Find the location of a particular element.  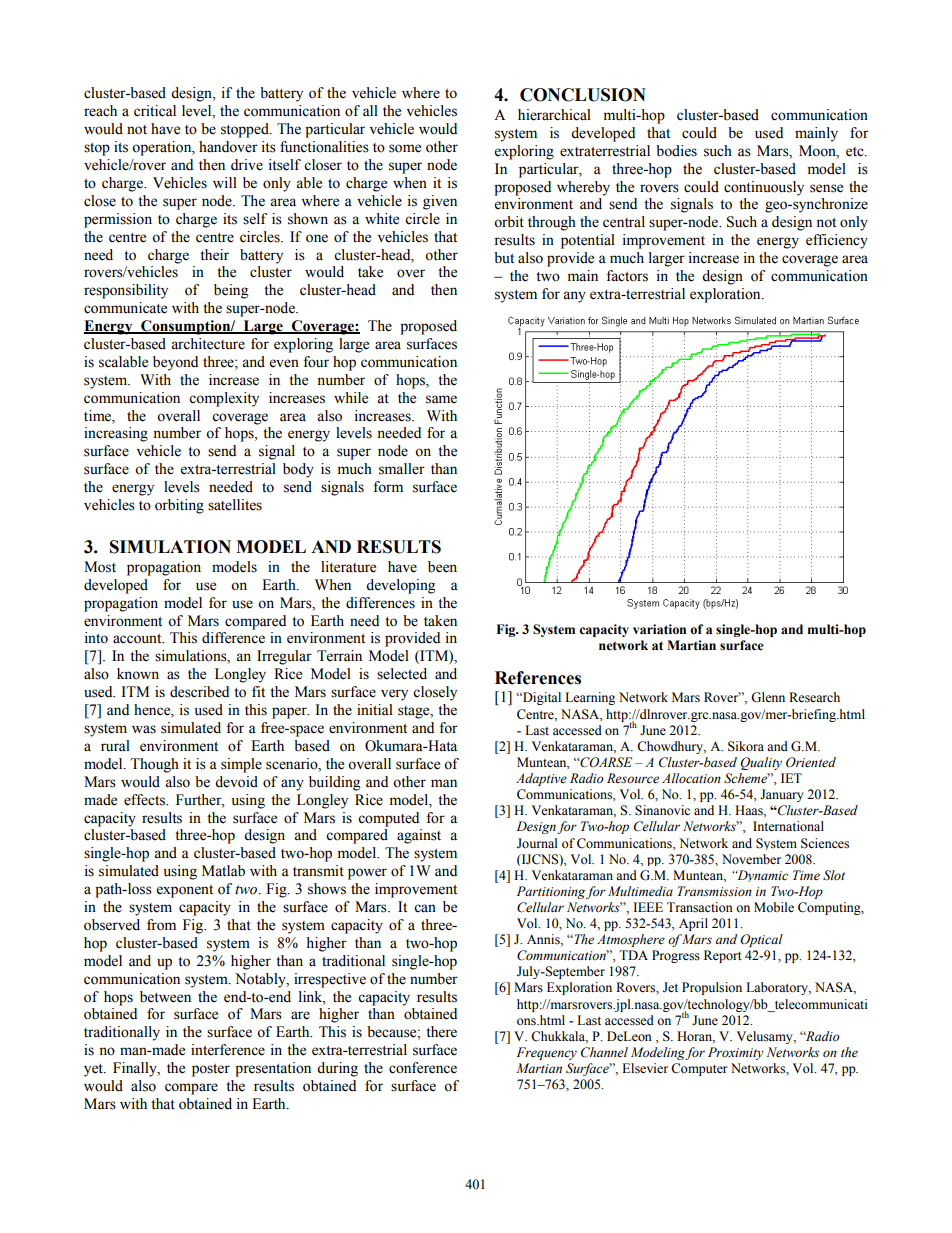

critical is located at coordinates (155, 111).
